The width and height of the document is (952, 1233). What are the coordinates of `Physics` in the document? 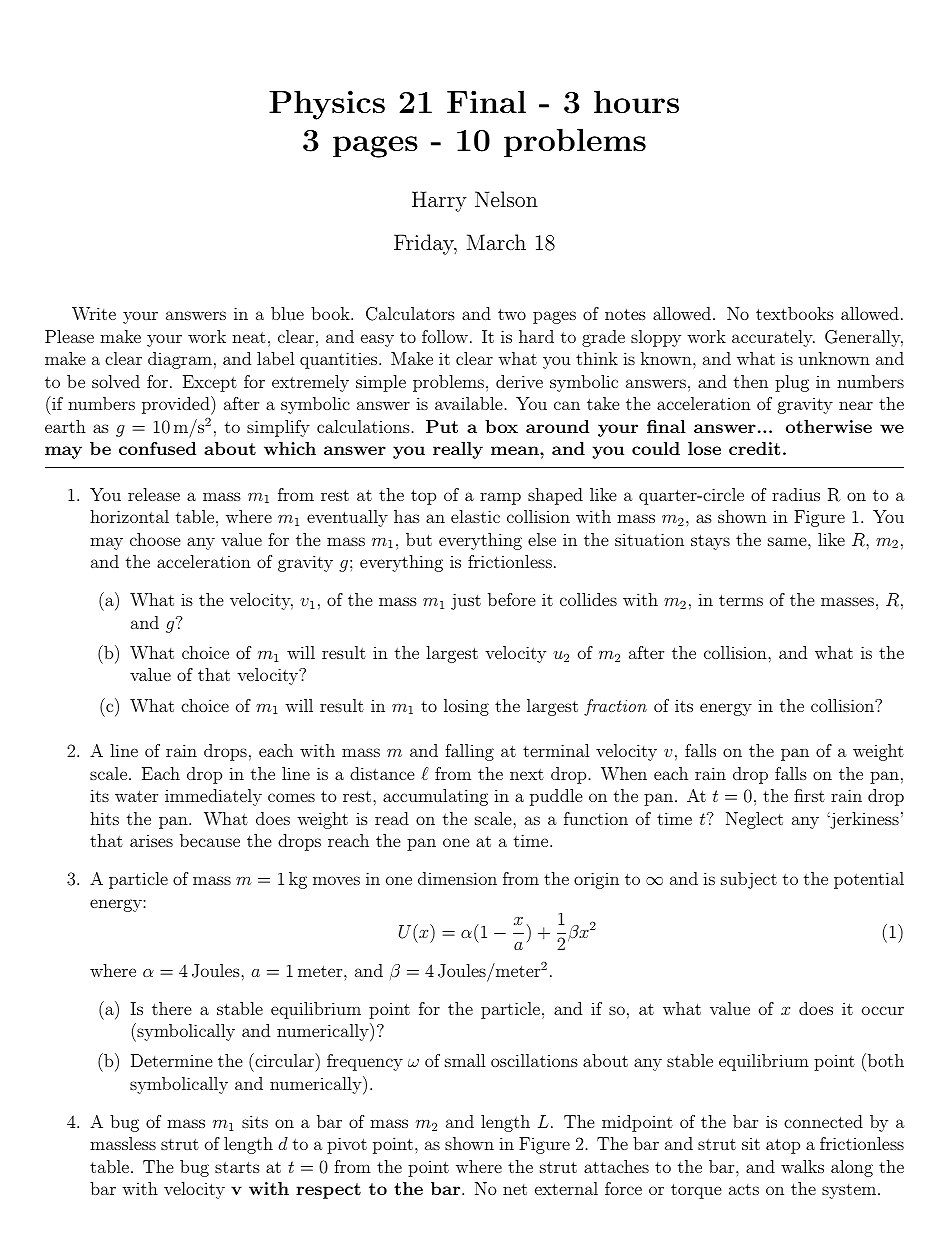 It's located at (327, 105).
